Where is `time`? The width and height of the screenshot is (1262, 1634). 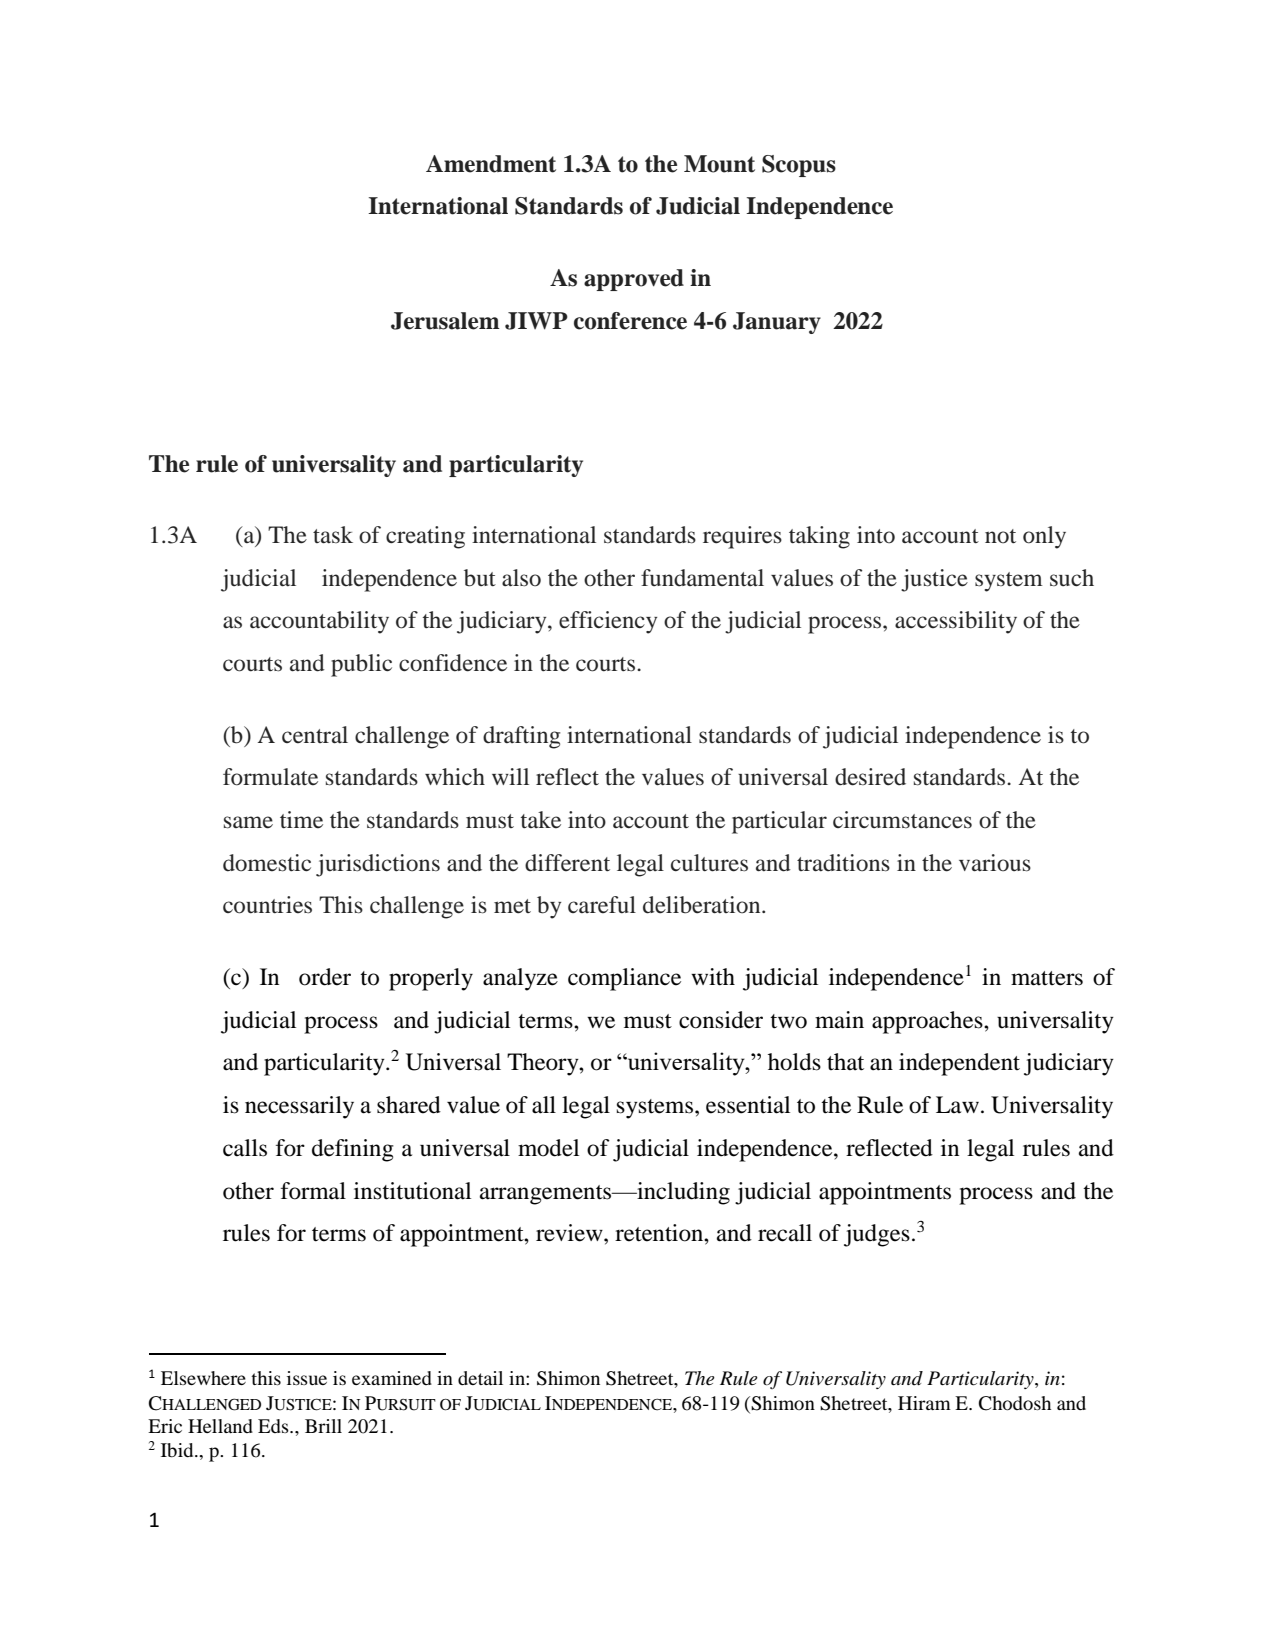
time is located at coordinates (301, 820).
